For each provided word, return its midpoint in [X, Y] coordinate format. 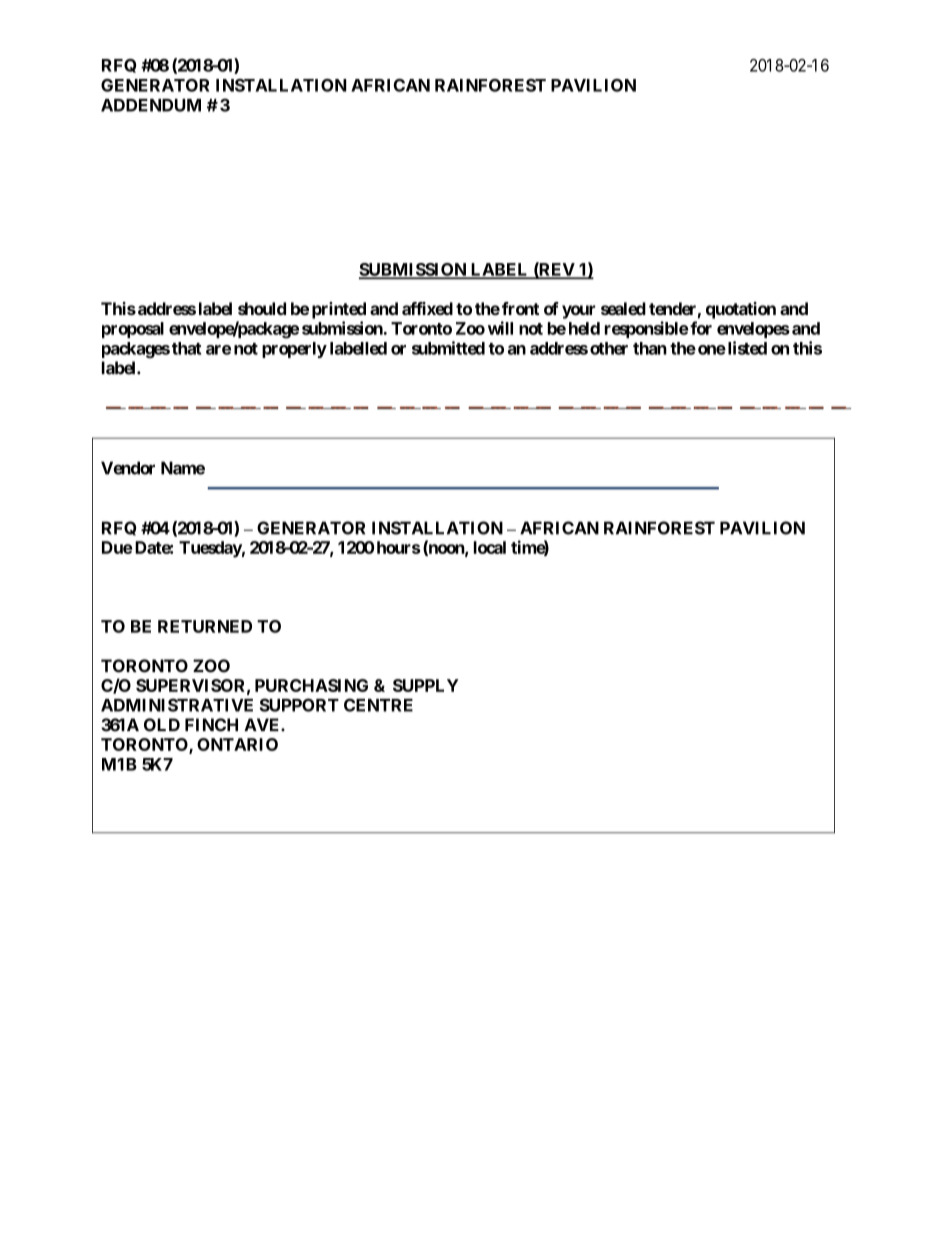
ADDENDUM [151, 105]
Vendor [128, 468]
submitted [448, 348]
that [186, 348]
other [609, 348]
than [650, 348]
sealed [623, 308]
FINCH [211, 725]
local [490, 547]
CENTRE [378, 705]
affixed [427, 308]
